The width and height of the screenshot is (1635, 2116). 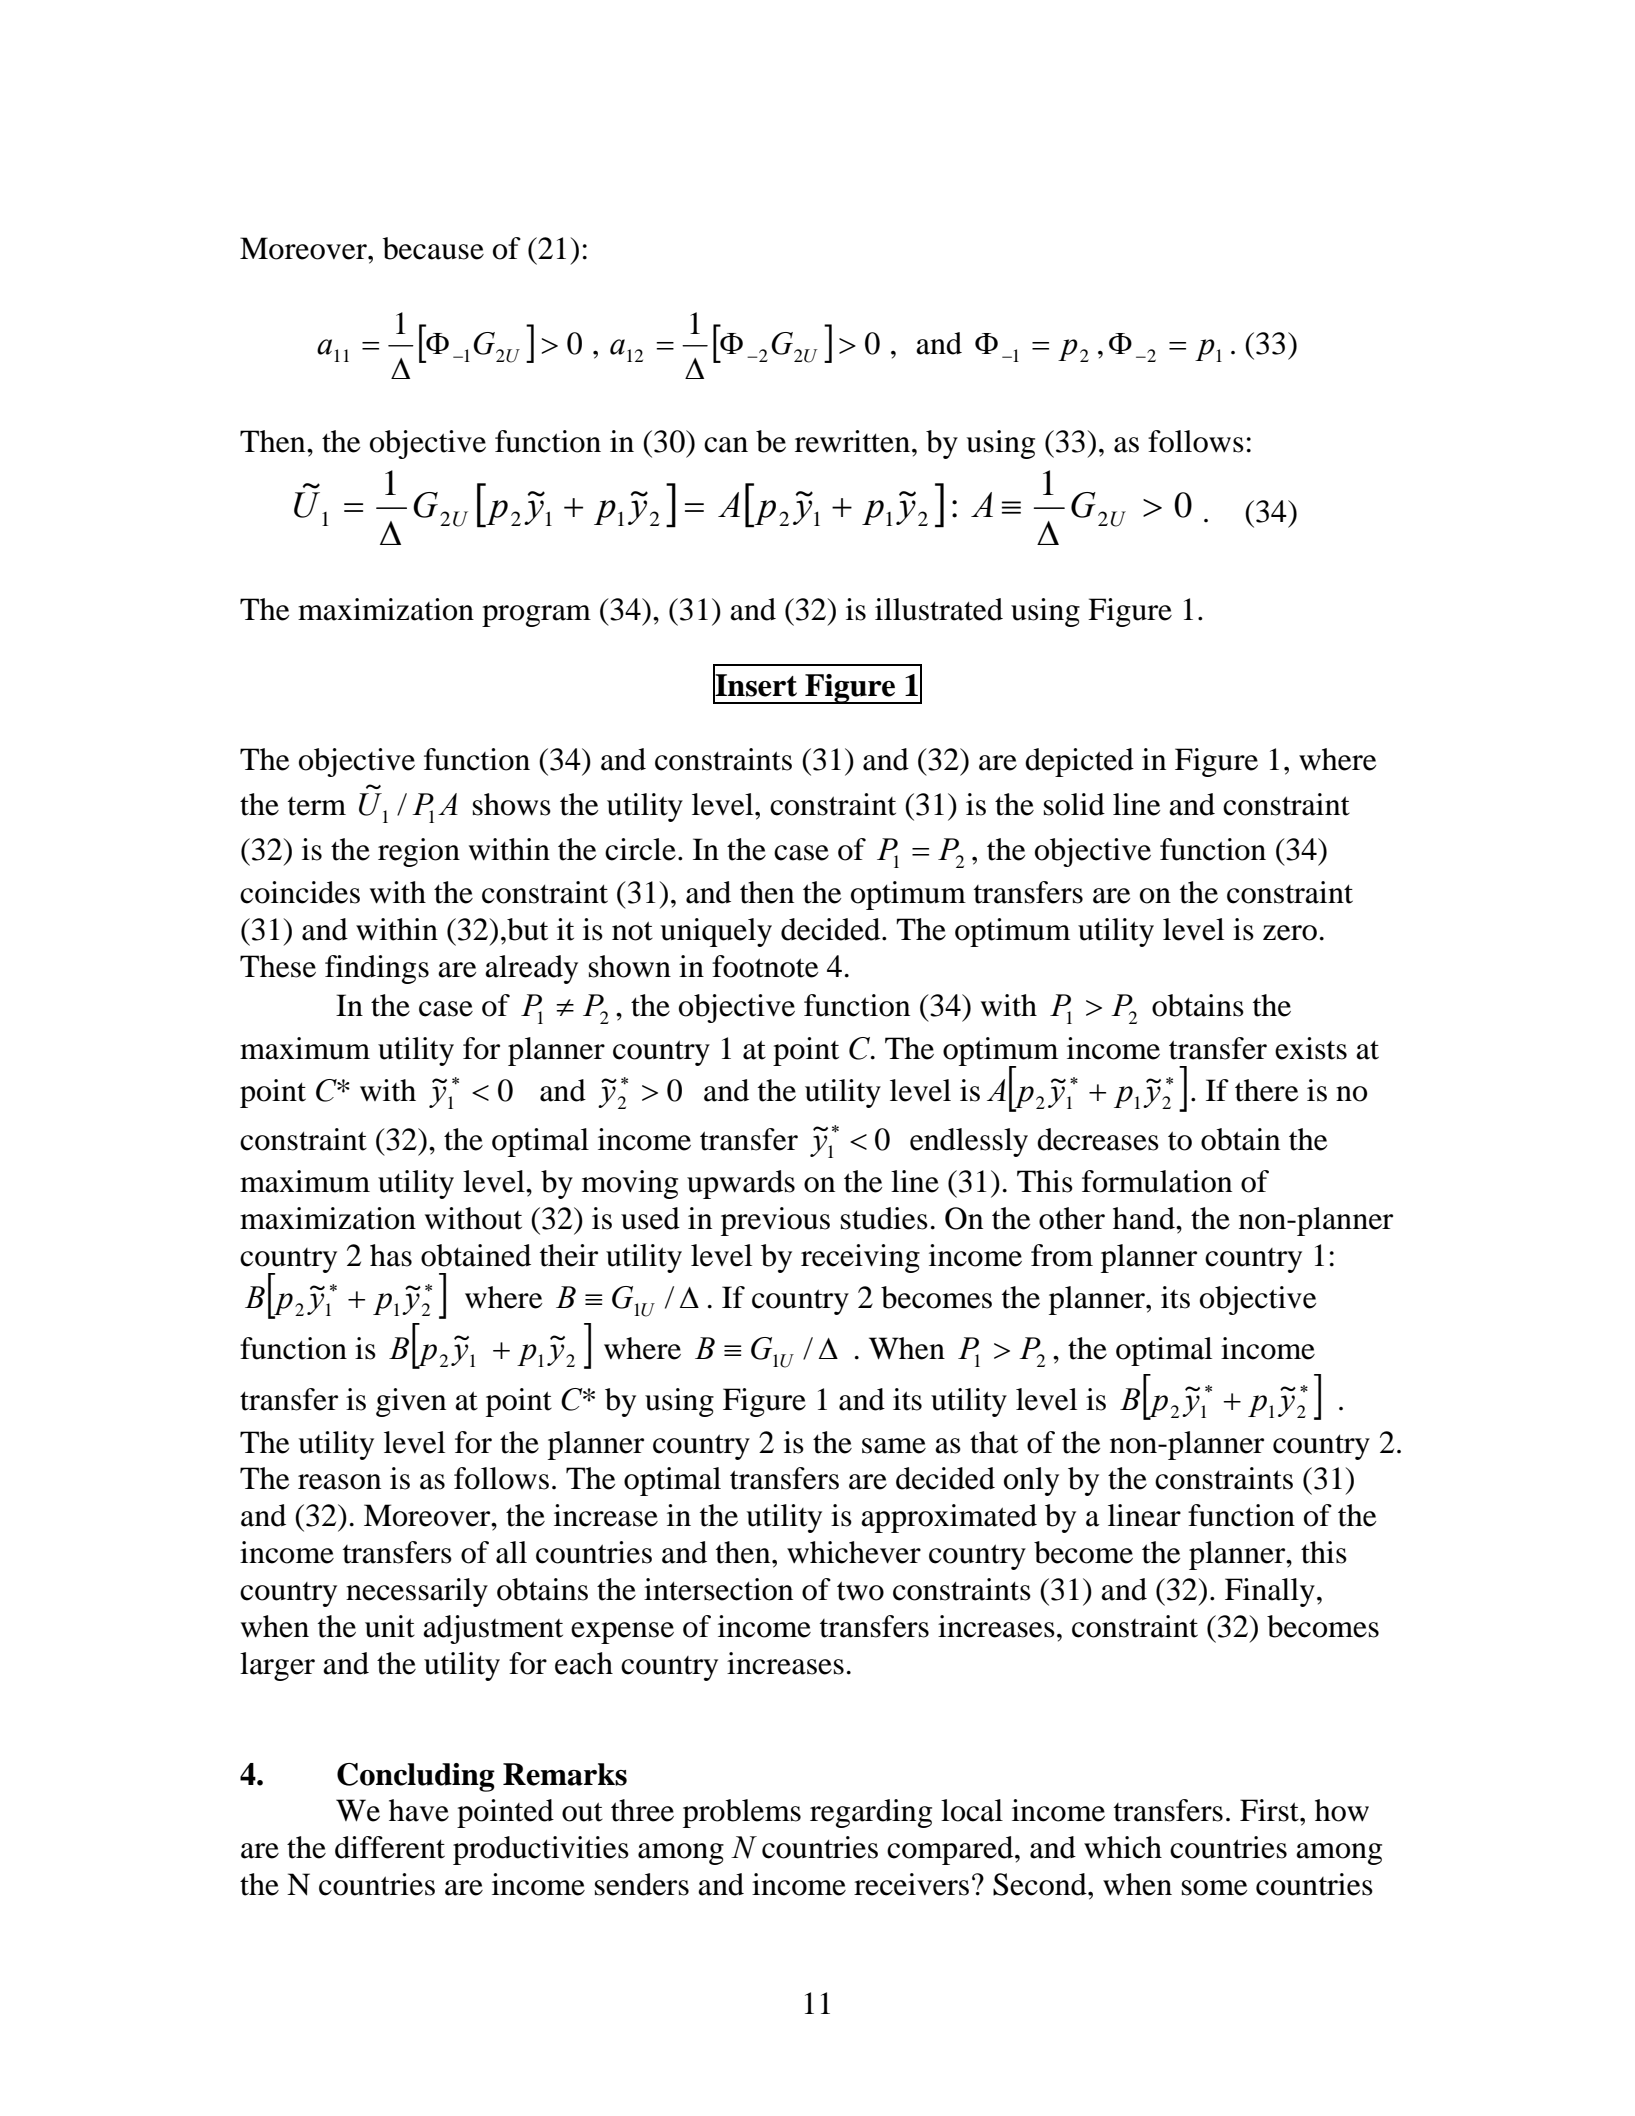 What do you see at coordinates (377, 969) in the screenshot?
I see `findings` at bounding box center [377, 969].
